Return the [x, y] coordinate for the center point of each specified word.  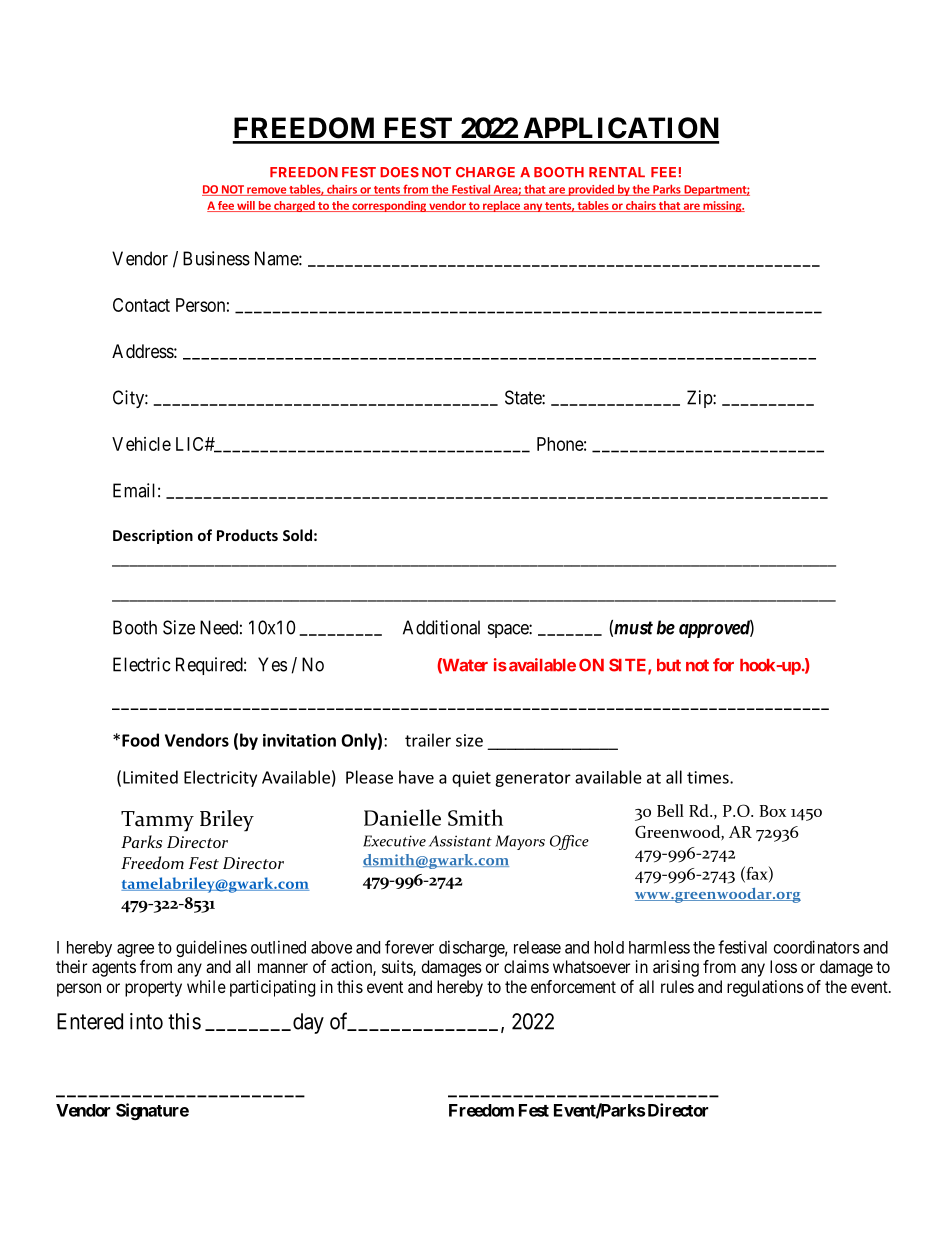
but [669, 665]
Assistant [460, 841]
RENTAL [617, 172]
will [246, 206]
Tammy [157, 821]
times [709, 777]
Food [140, 740]
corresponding [389, 206]
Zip [700, 399]
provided [591, 190]
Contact [141, 305]
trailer [428, 740]
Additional [441, 627]
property [153, 989]
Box [773, 811]
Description [153, 536]
